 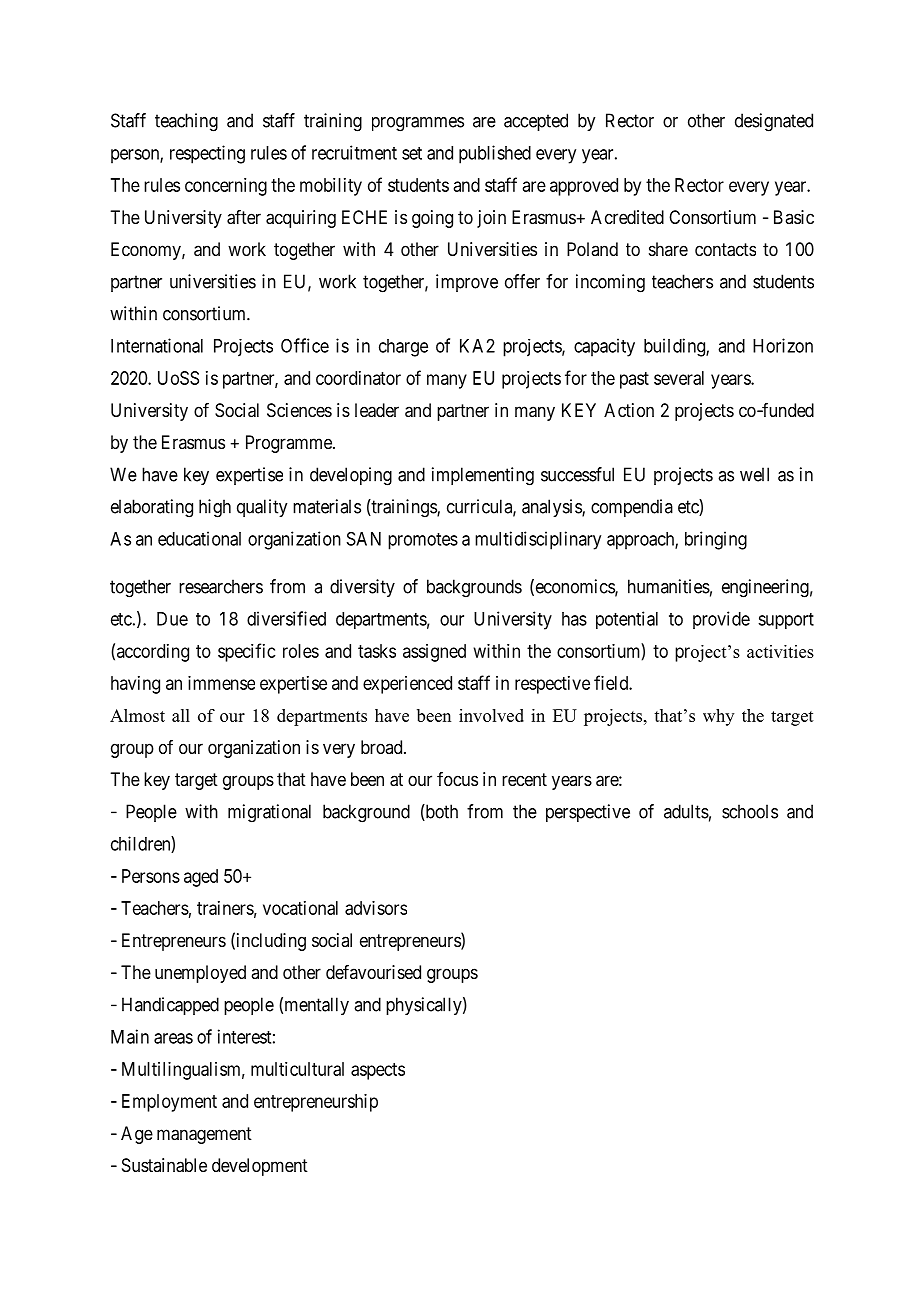 I want to click on focus, so click(x=457, y=779).
